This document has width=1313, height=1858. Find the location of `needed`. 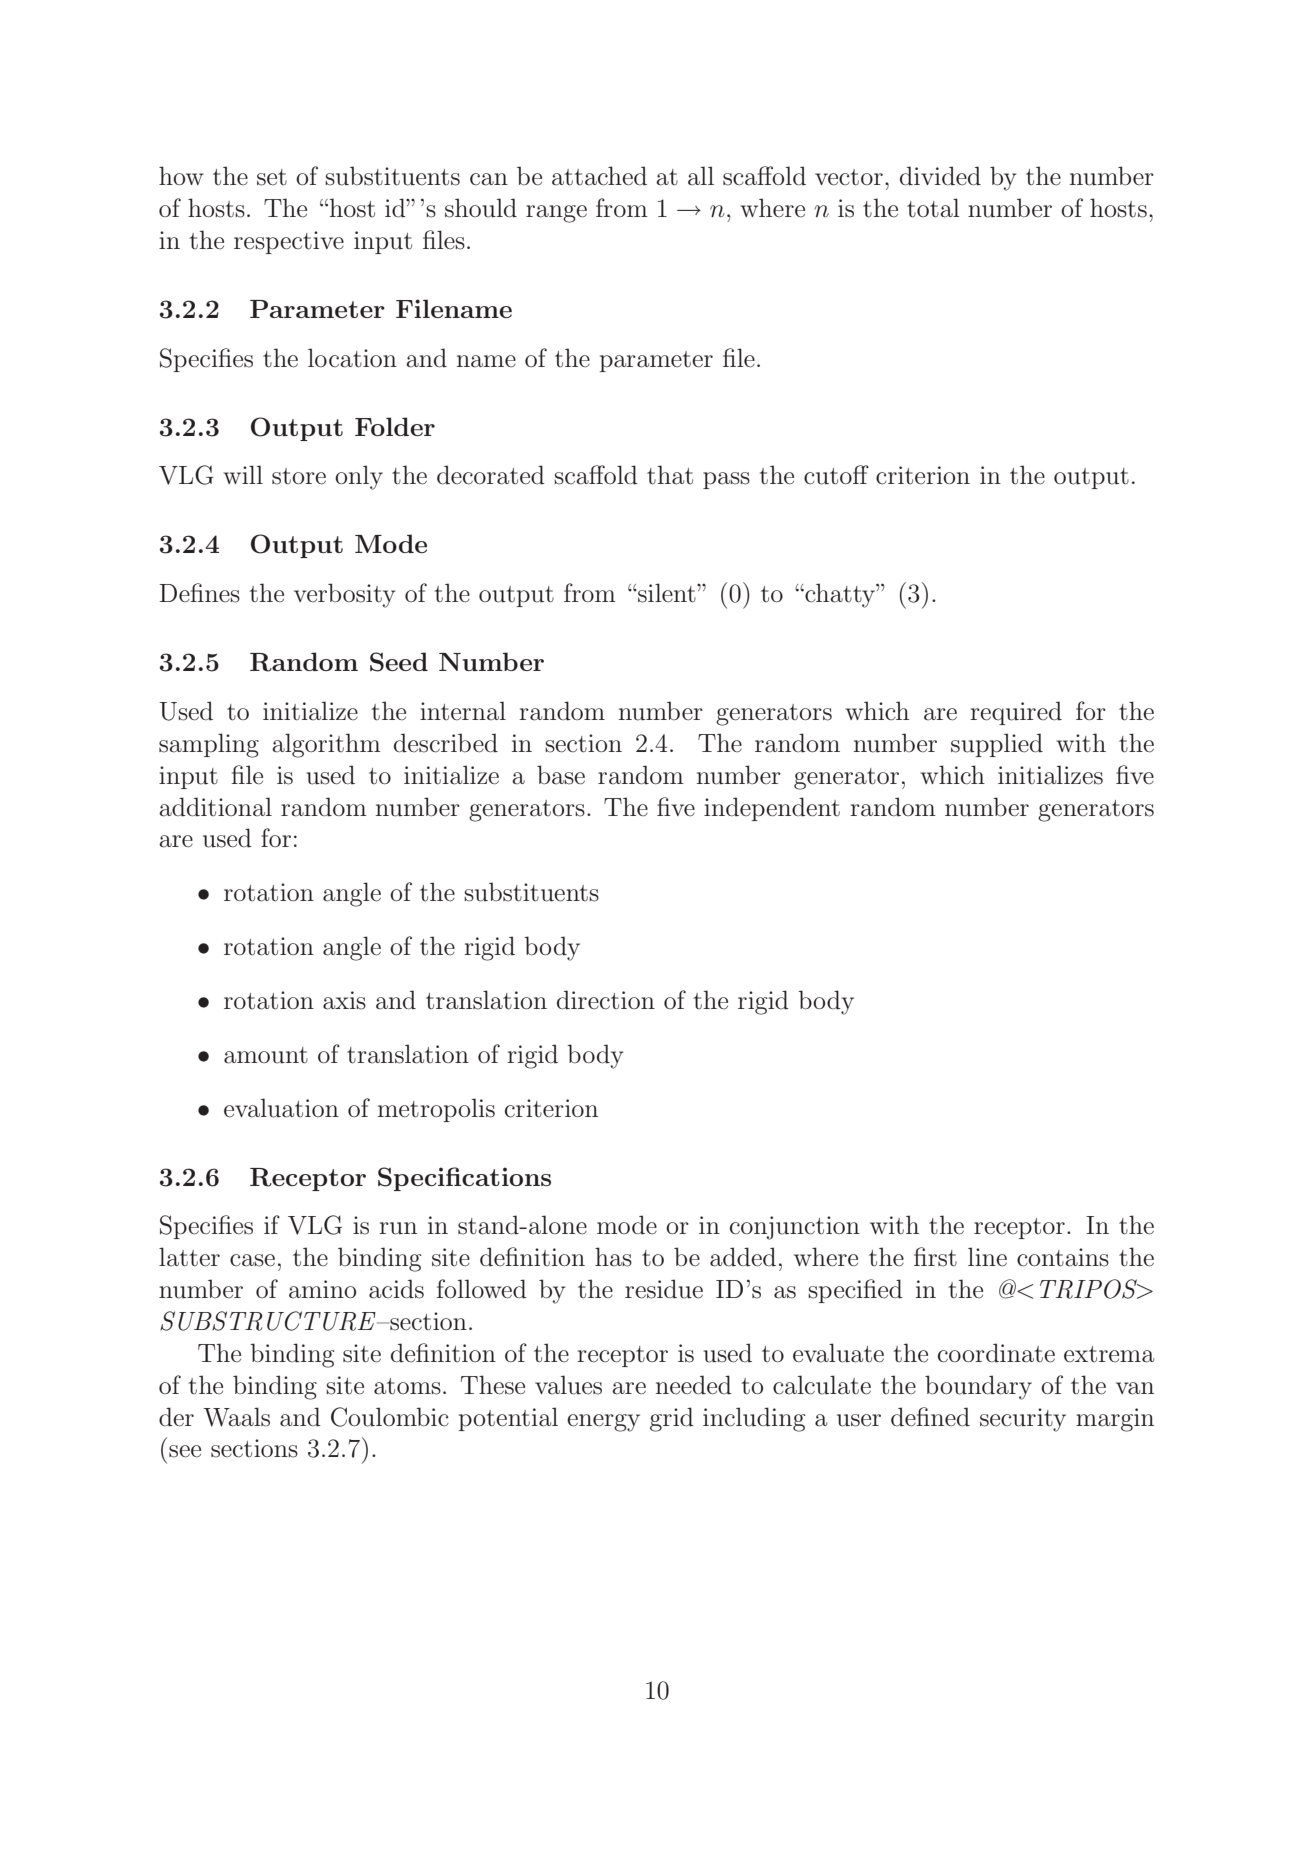

needed is located at coordinates (694, 1385).
